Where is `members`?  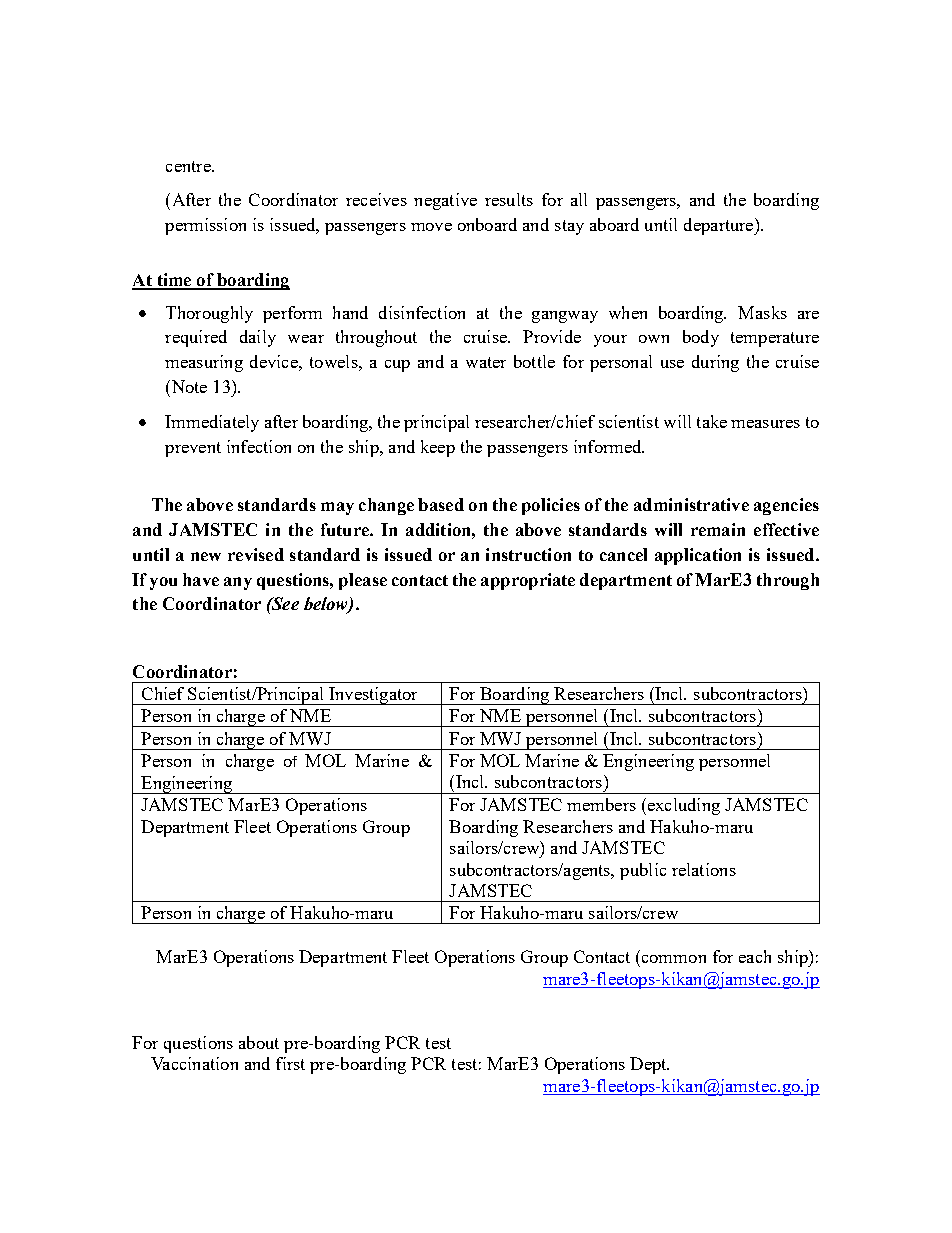
members is located at coordinates (601, 804).
